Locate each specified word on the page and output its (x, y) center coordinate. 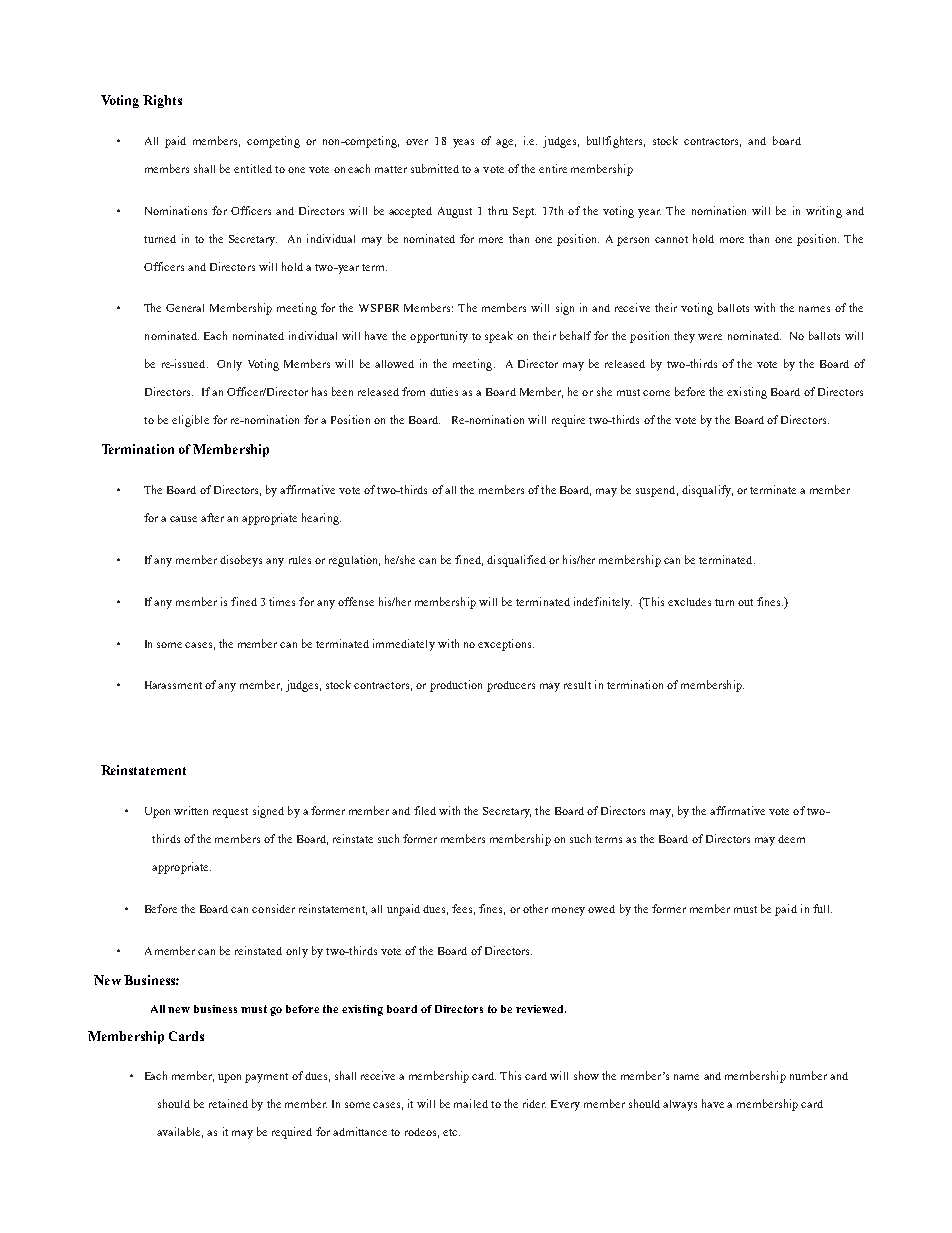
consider (273, 908)
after (212, 517)
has (319, 391)
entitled (253, 168)
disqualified (516, 561)
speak (499, 337)
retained (228, 1103)
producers (511, 686)
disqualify (707, 491)
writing (824, 212)
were (710, 337)
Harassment (173, 685)
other (535, 908)
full (822, 908)
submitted (435, 168)
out (745, 602)
